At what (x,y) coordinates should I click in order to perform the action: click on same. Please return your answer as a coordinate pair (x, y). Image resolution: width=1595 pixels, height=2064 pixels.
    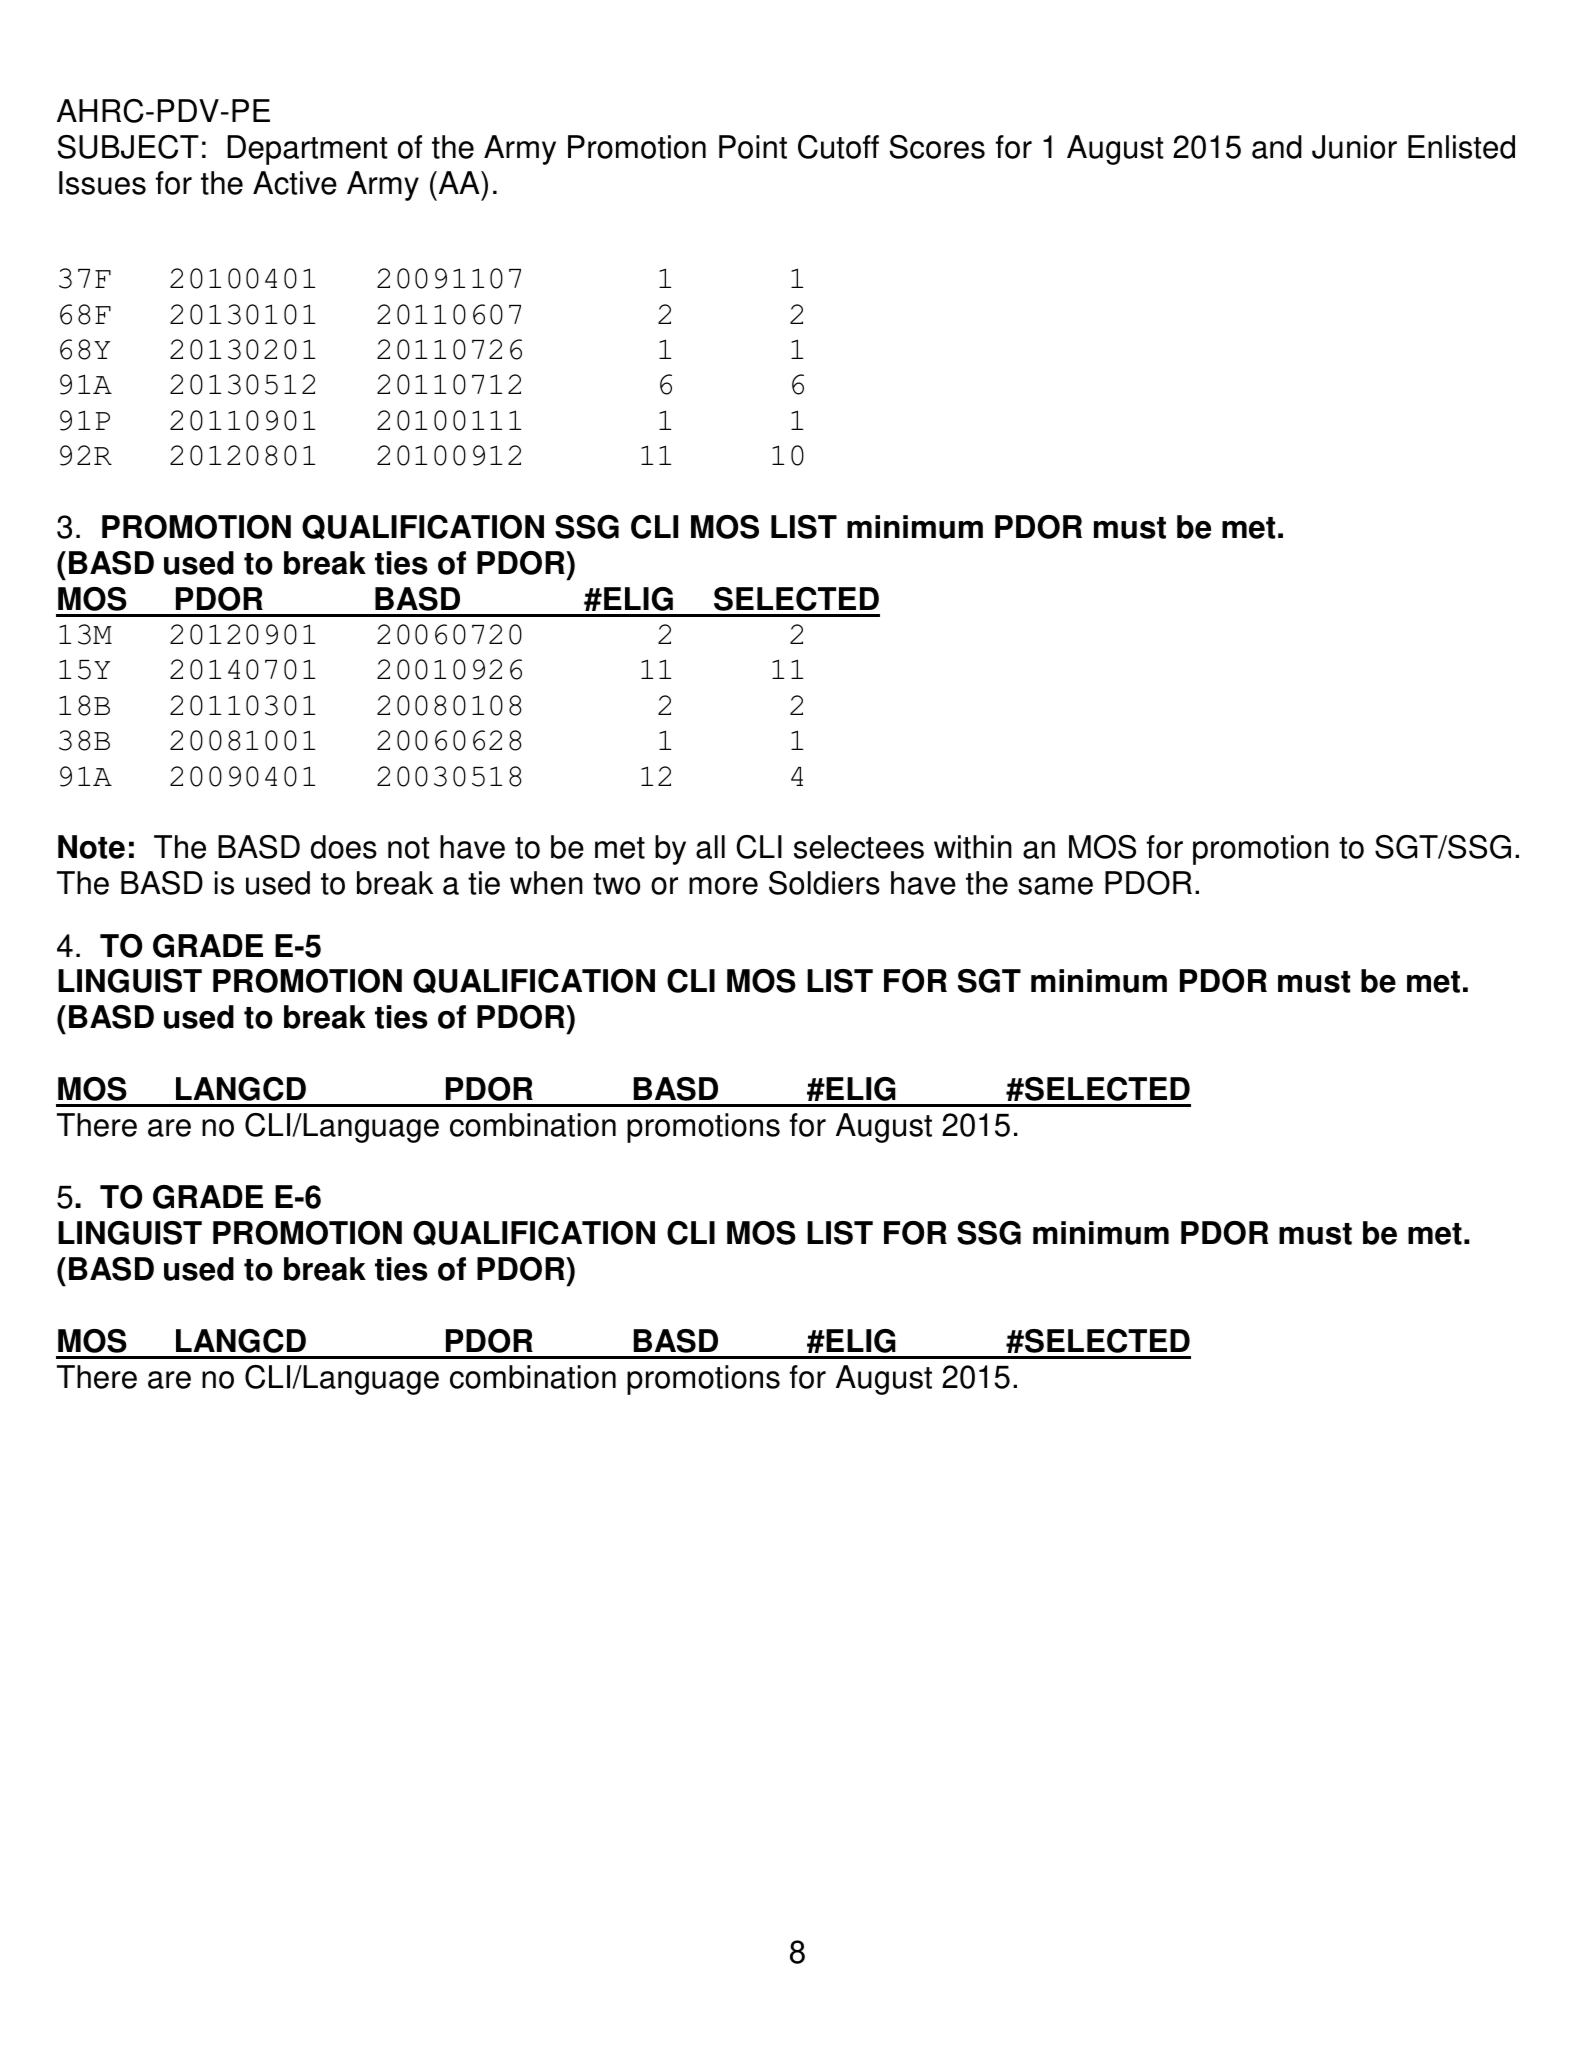
    Looking at the image, I should click on (1055, 886).
